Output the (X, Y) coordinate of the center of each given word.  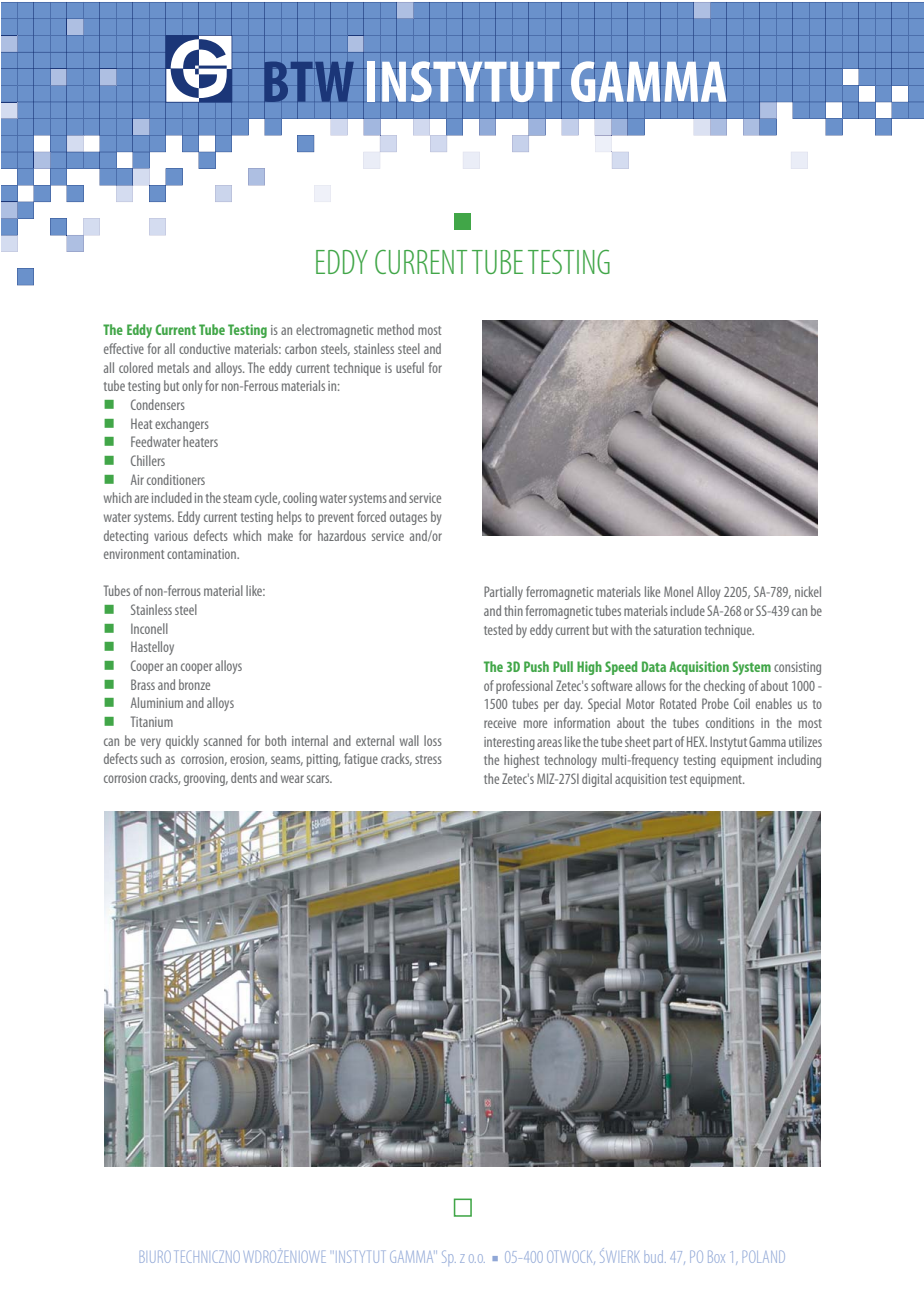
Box (716, 1256)
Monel (678, 591)
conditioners (176, 479)
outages (408, 519)
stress (428, 759)
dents (244, 777)
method (396, 329)
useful (410, 367)
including (799, 761)
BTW (309, 81)
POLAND (764, 1256)
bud (653, 1257)
